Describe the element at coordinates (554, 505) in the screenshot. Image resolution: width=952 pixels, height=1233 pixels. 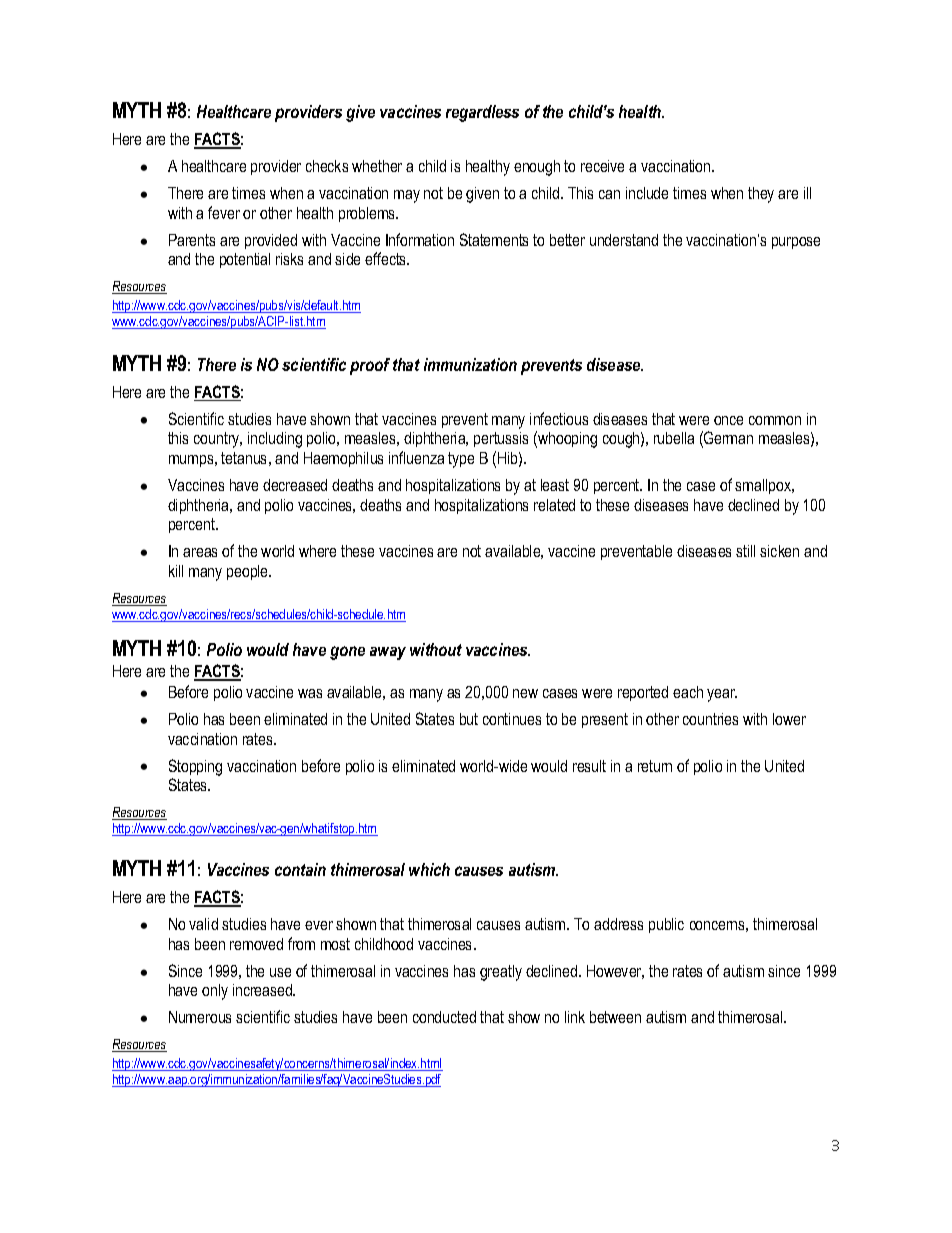
I see `related` at that location.
